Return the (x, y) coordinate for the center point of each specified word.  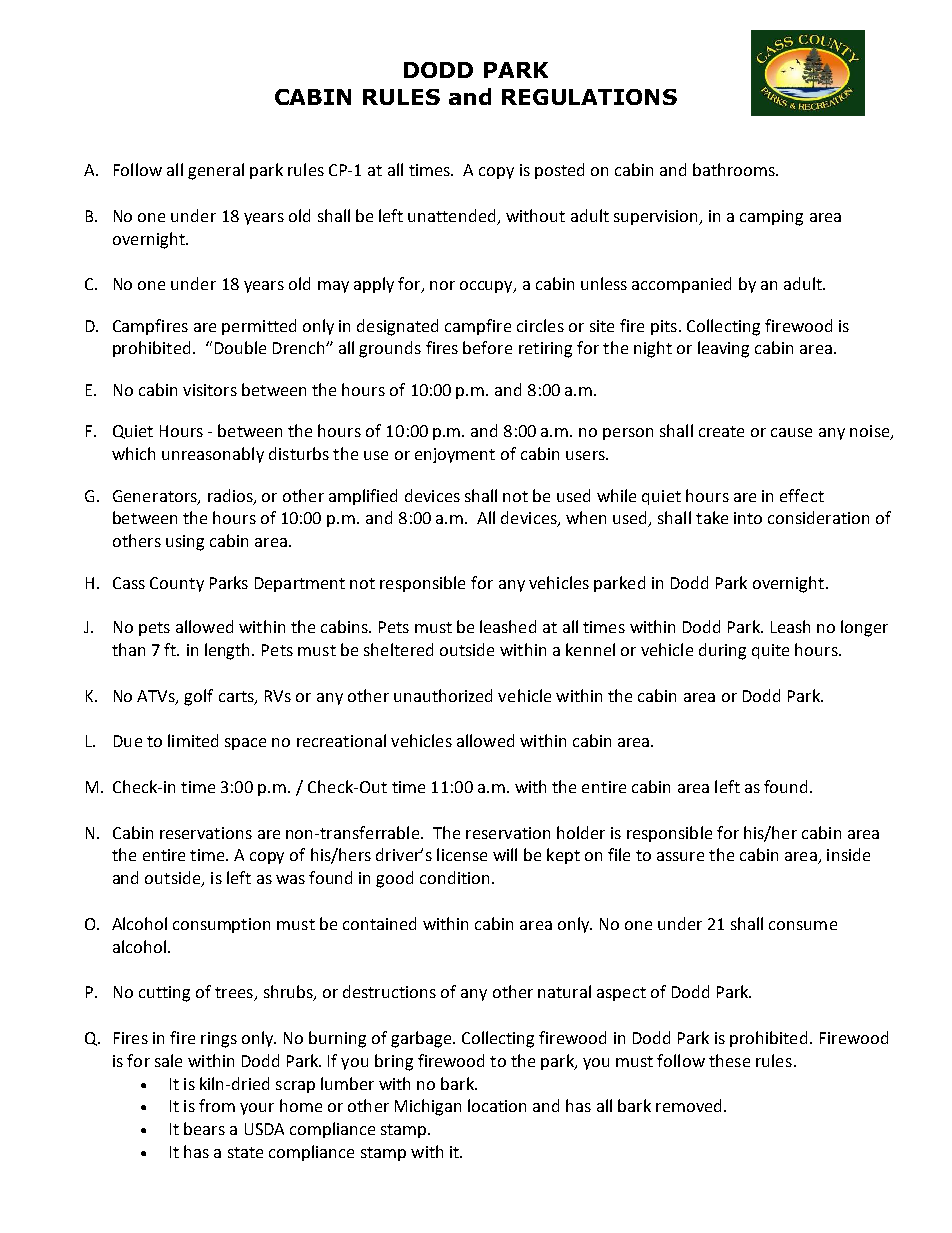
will (505, 854)
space (245, 744)
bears (204, 1128)
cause (791, 432)
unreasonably (213, 455)
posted (559, 171)
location (497, 1105)
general (216, 171)
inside (848, 854)
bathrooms (735, 169)
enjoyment (455, 455)
